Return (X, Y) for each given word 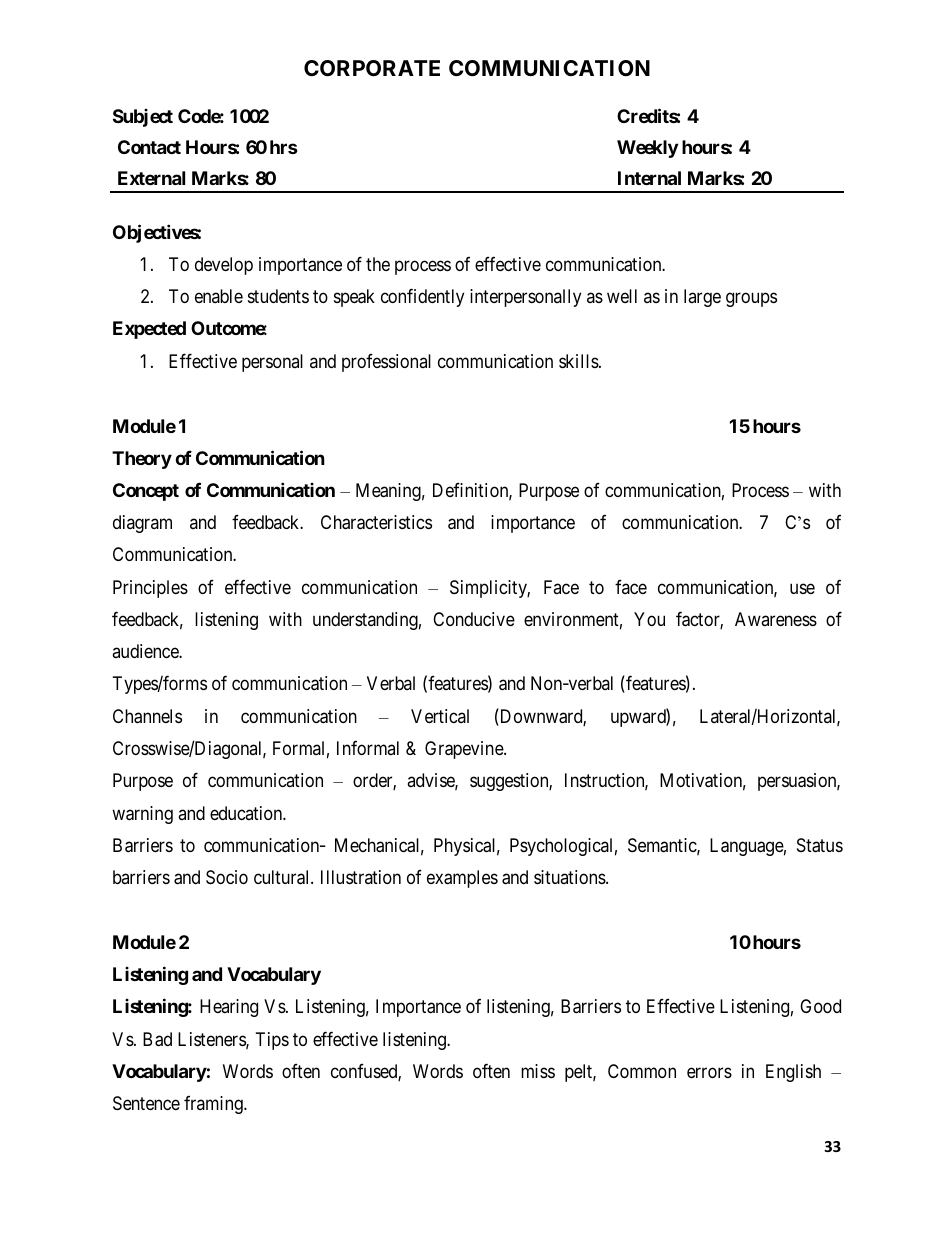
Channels (147, 716)
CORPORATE (372, 68)
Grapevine (465, 750)
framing (214, 1104)
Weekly (648, 149)
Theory (142, 460)
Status (820, 845)
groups (751, 300)
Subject (143, 118)
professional (386, 362)
